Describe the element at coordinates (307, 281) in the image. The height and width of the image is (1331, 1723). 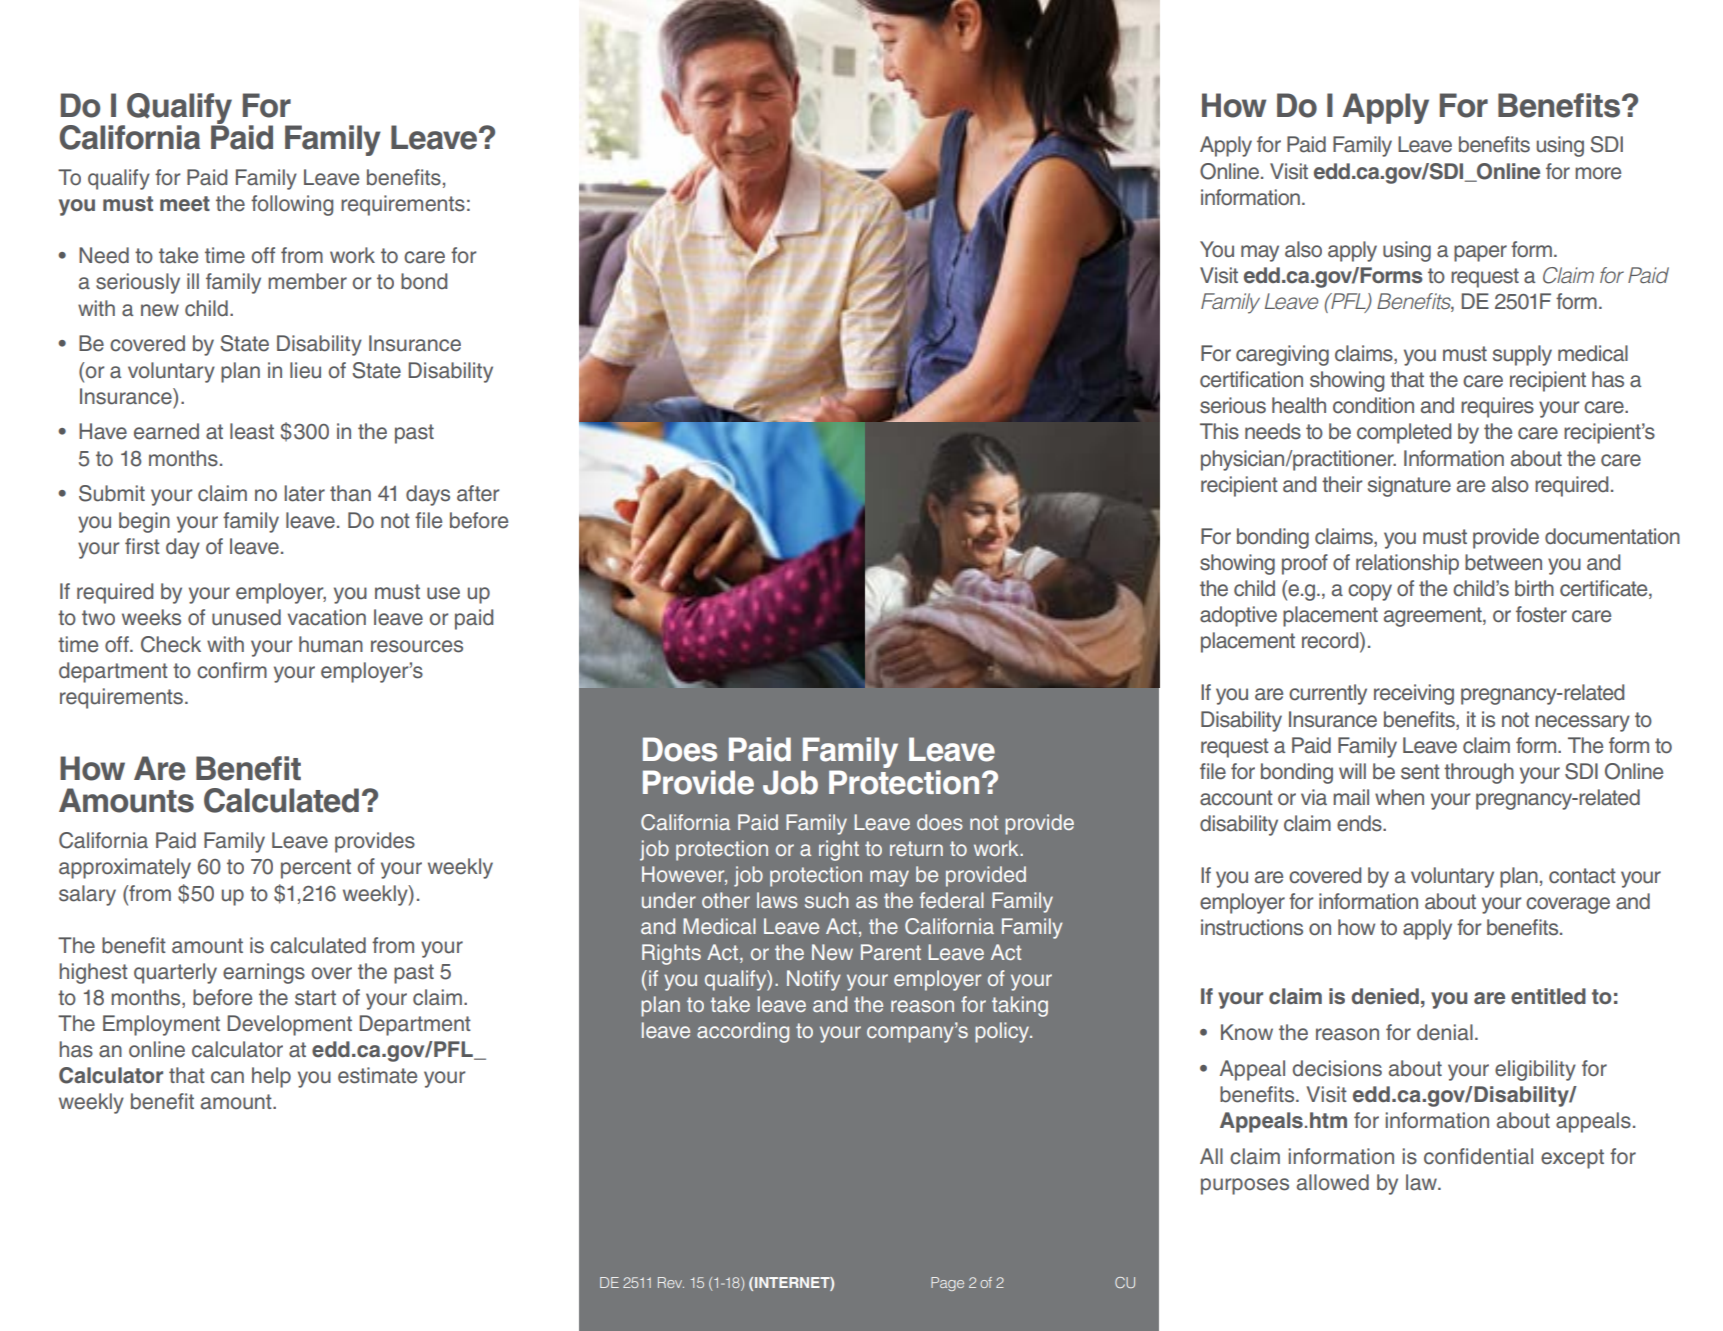
I see `member` at that location.
